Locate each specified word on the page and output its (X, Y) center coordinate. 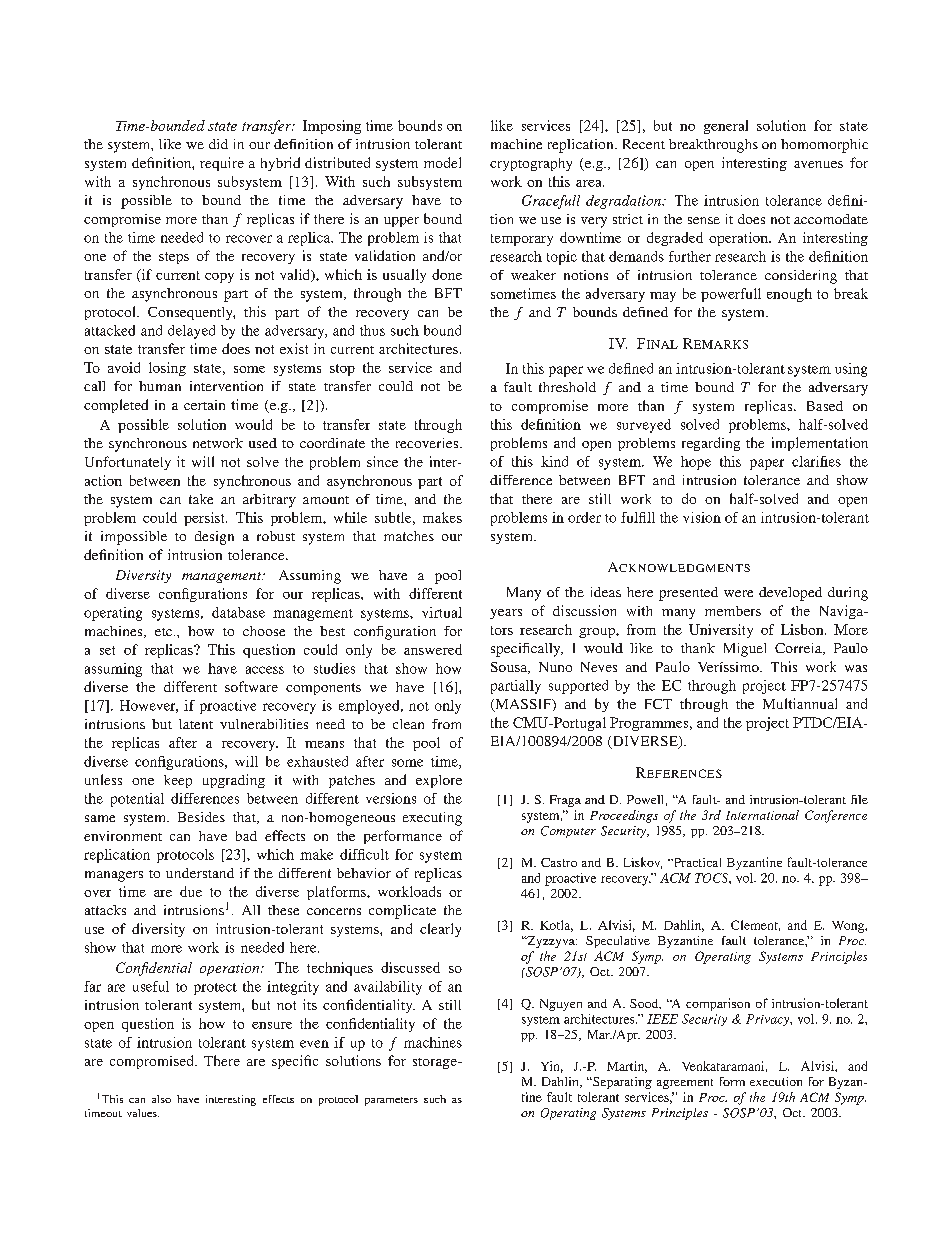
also (161, 1099)
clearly (440, 930)
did (218, 144)
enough (789, 295)
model (442, 162)
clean (408, 724)
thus (372, 330)
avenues (818, 164)
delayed (191, 332)
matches (409, 536)
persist (205, 519)
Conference (836, 816)
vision (702, 517)
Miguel (745, 650)
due (191, 891)
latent (196, 724)
